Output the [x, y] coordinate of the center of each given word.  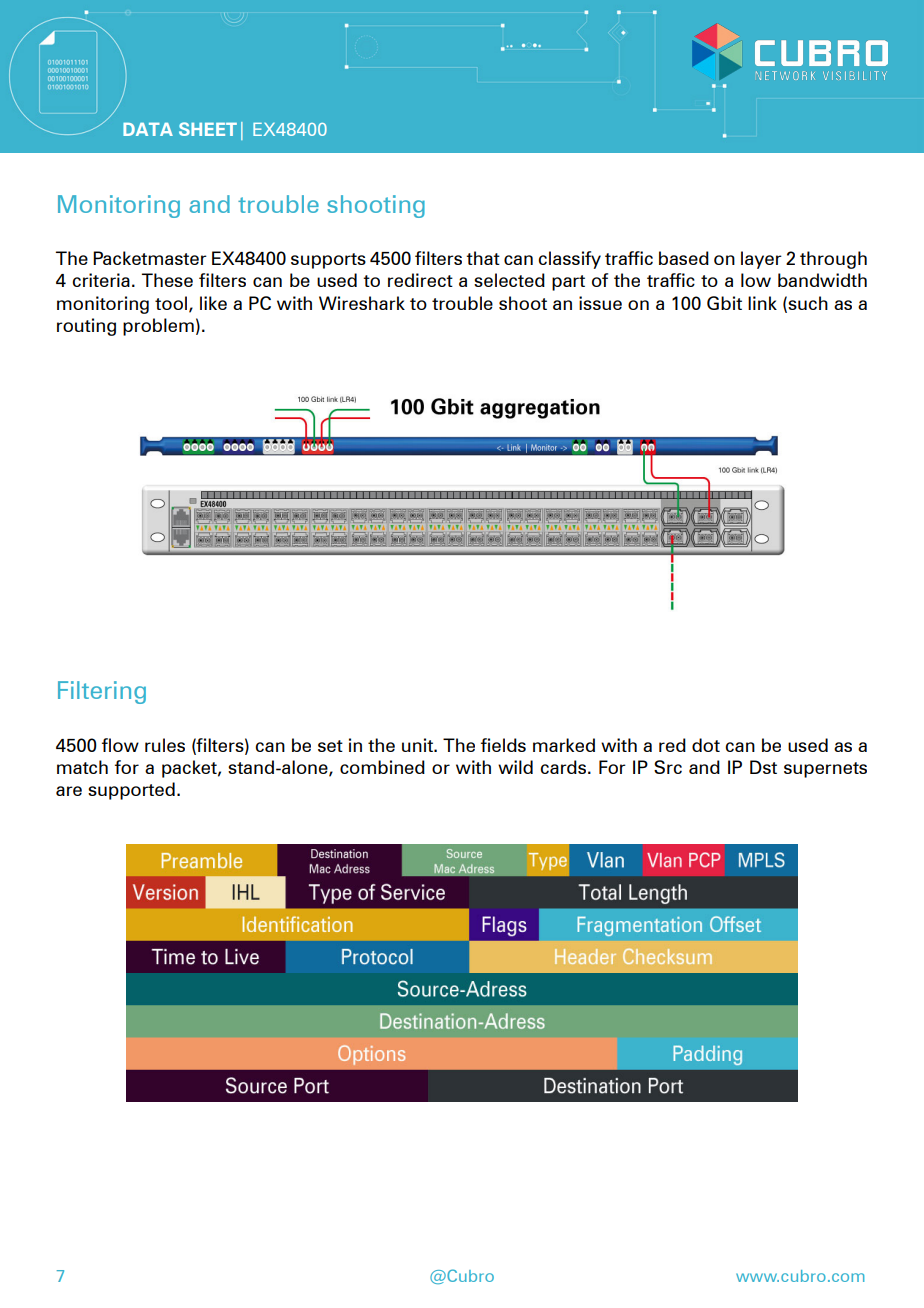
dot [706, 745]
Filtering [102, 692]
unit [418, 745]
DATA [148, 129]
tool [172, 304]
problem [158, 327]
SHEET [208, 129]
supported [131, 791]
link [762, 303]
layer [761, 260]
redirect [420, 280]
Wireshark [362, 303]
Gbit [724, 303]
